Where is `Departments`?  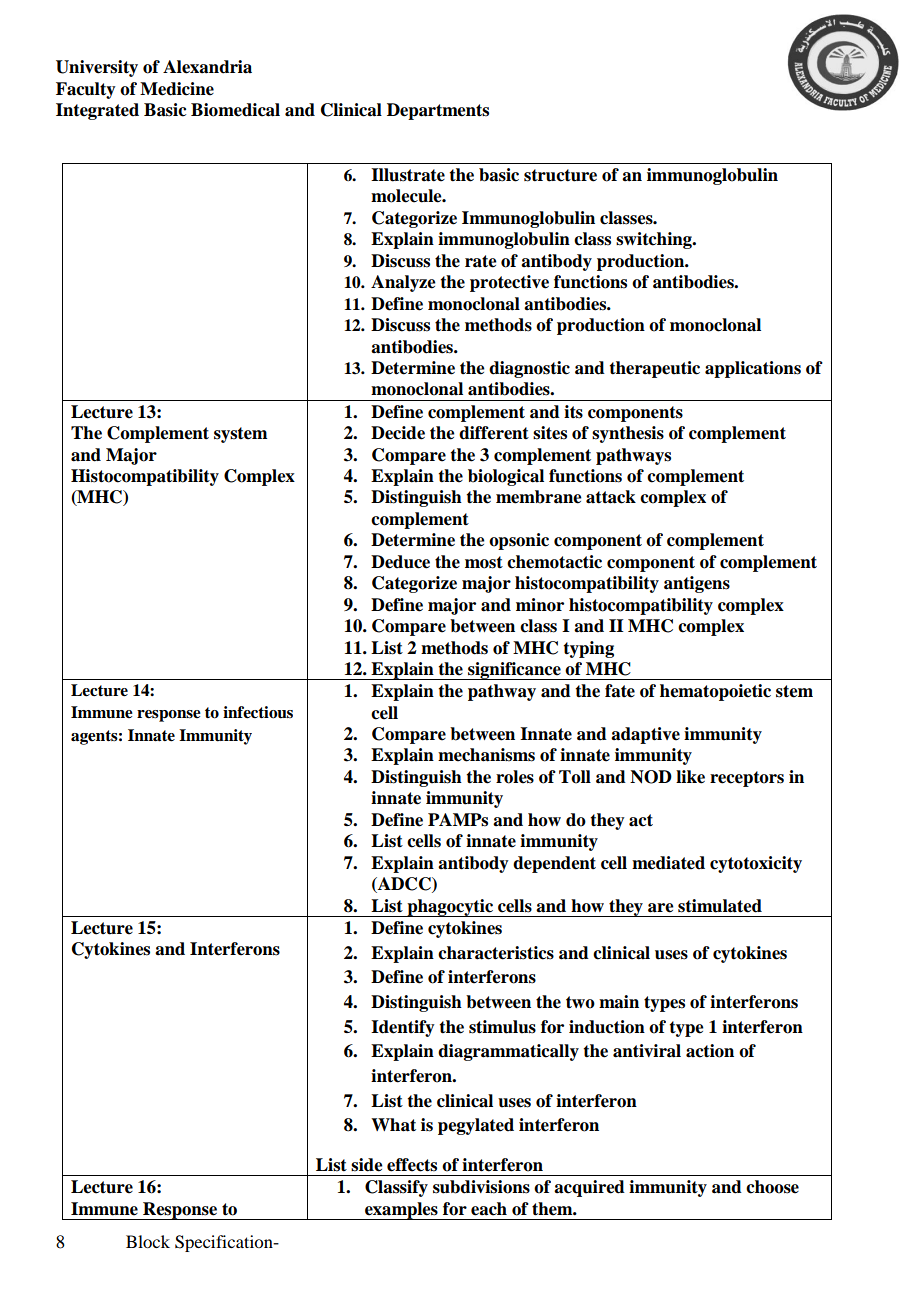
Departments is located at coordinates (438, 111).
